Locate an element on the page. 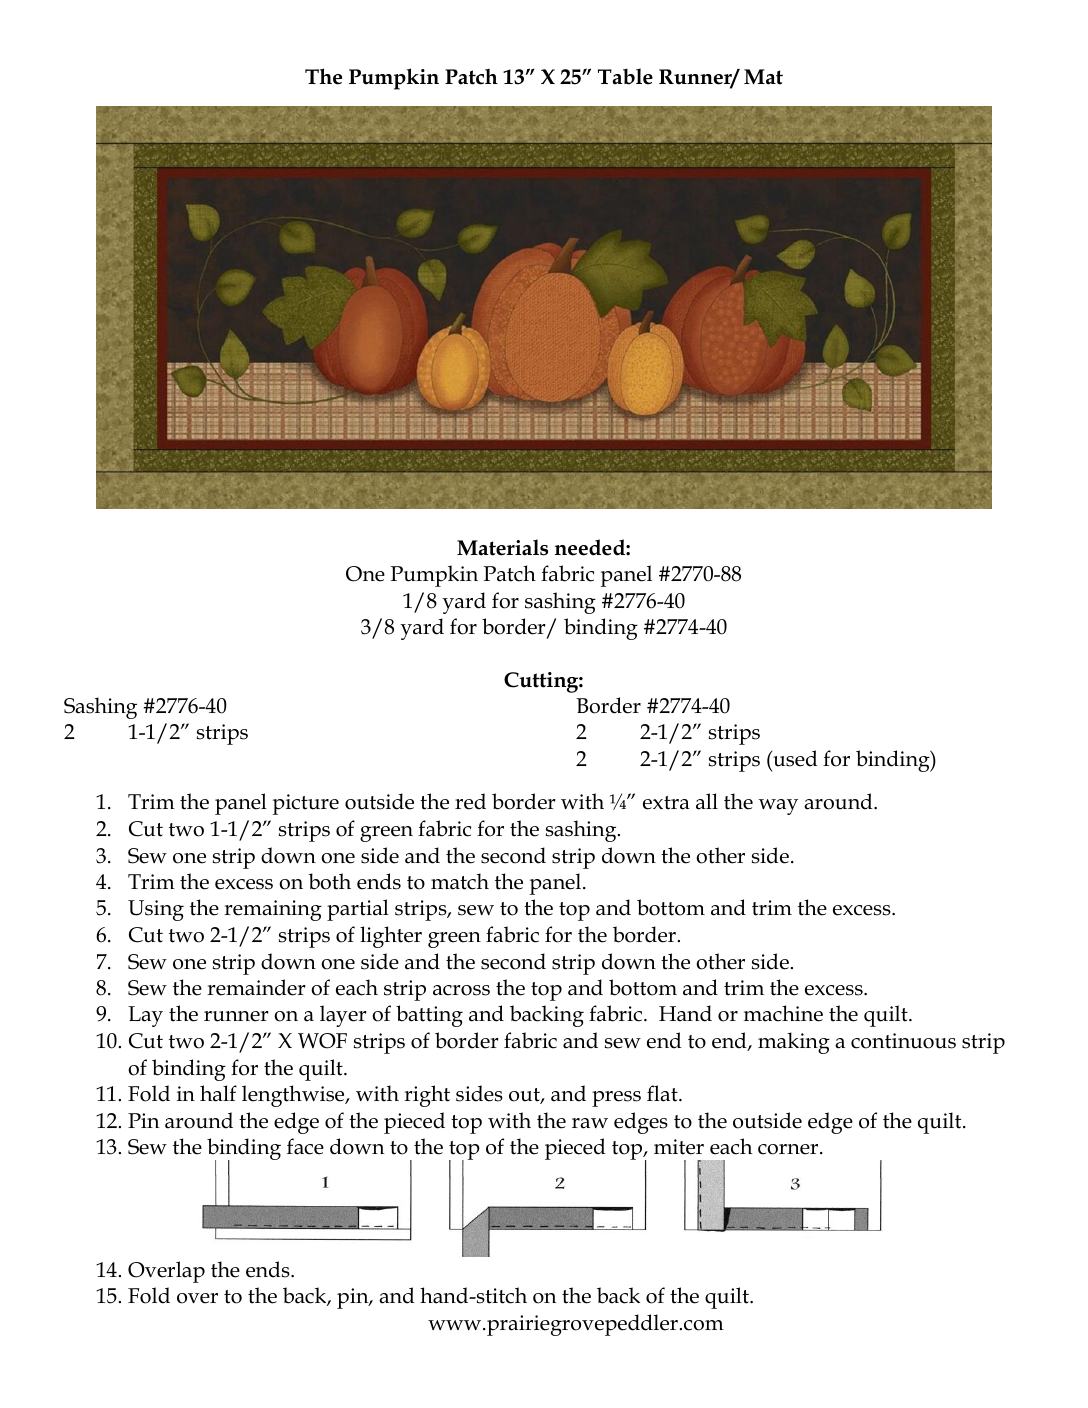 The width and height of the image is (1088, 1408). half is located at coordinates (218, 1093).
